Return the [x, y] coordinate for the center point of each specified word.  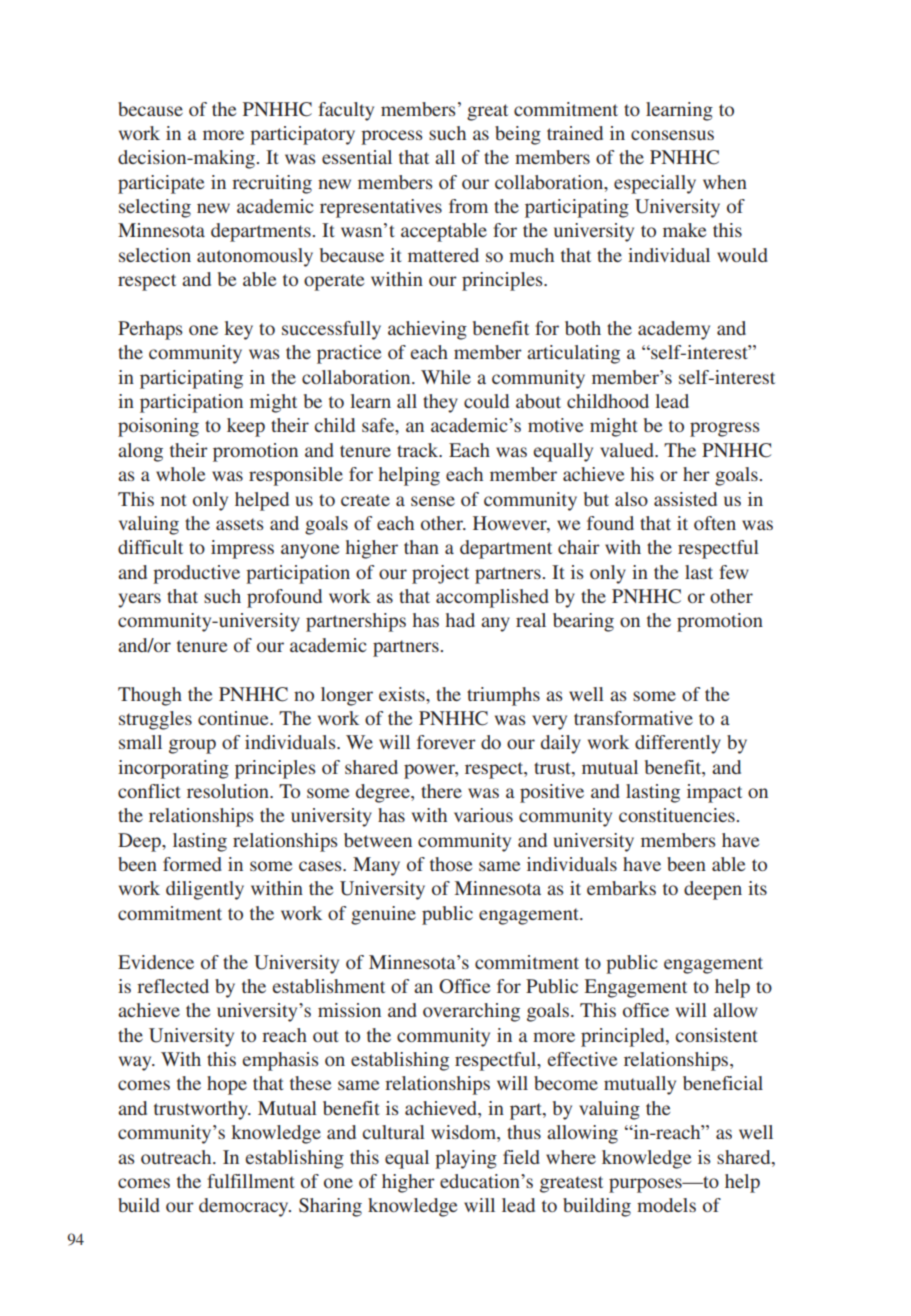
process [392, 137]
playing [466, 1159]
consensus [672, 135]
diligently [205, 890]
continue [234, 718]
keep [246, 427]
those [451, 864]
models [666, 1205]
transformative [633, 718]
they [440, 403]
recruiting [272, 184]
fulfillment [251, 1181]
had [460, 620]
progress [725, 429]
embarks [621, 888]
